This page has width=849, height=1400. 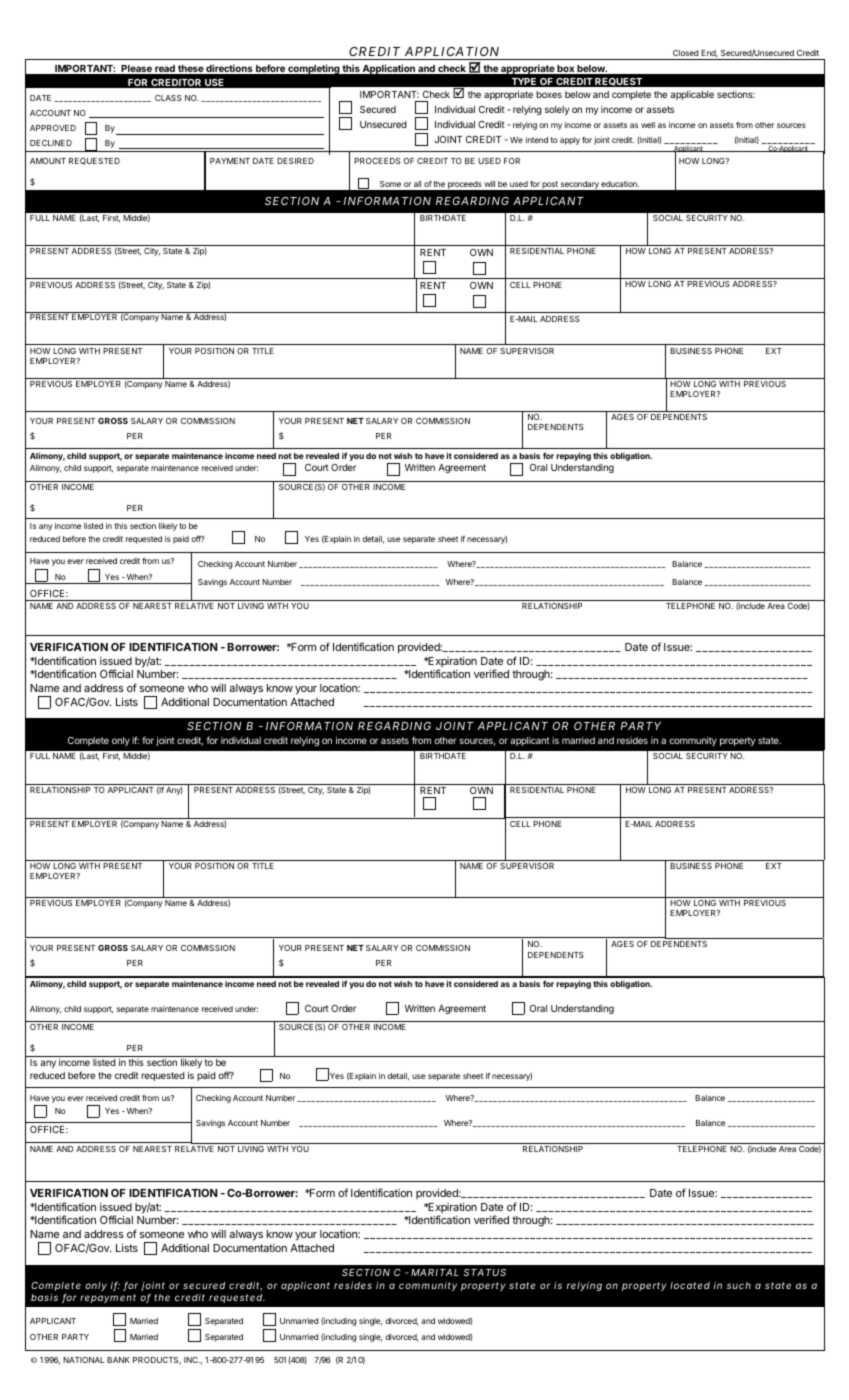 What do you see at coordinates (295, 161) in the page?
I see `DESIRED` at bounding box center [295, 161].
